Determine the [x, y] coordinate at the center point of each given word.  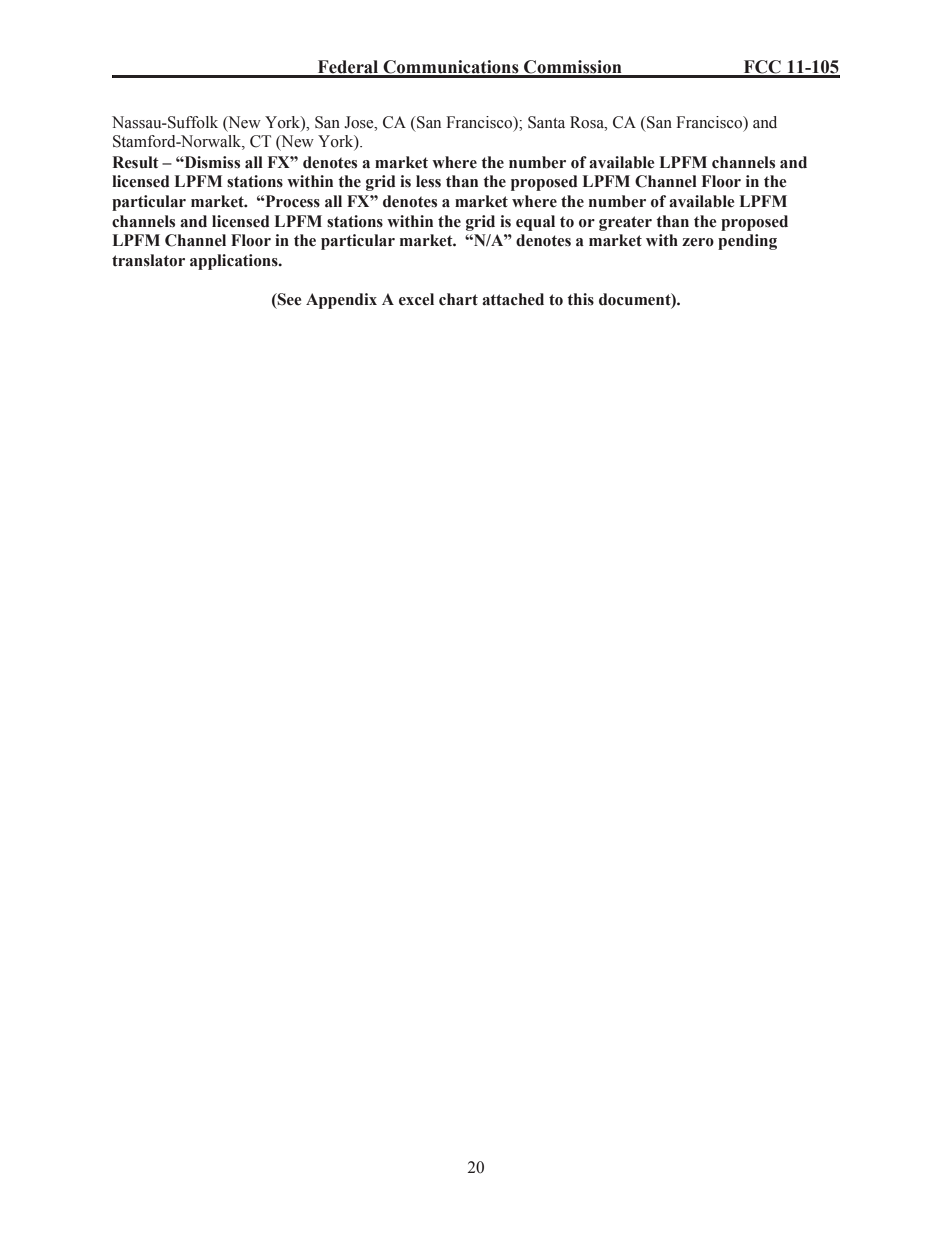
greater [625, 223]
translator [148, 260]
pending [747, 242]
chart [458, 299]
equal [535, 223]
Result [135, 162]
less [428, 181]
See [288, 299]
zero [698, 242]
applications [235, 262]
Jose [360, 122]
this [580, 299]
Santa [546, 122]
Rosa [588, 122]
